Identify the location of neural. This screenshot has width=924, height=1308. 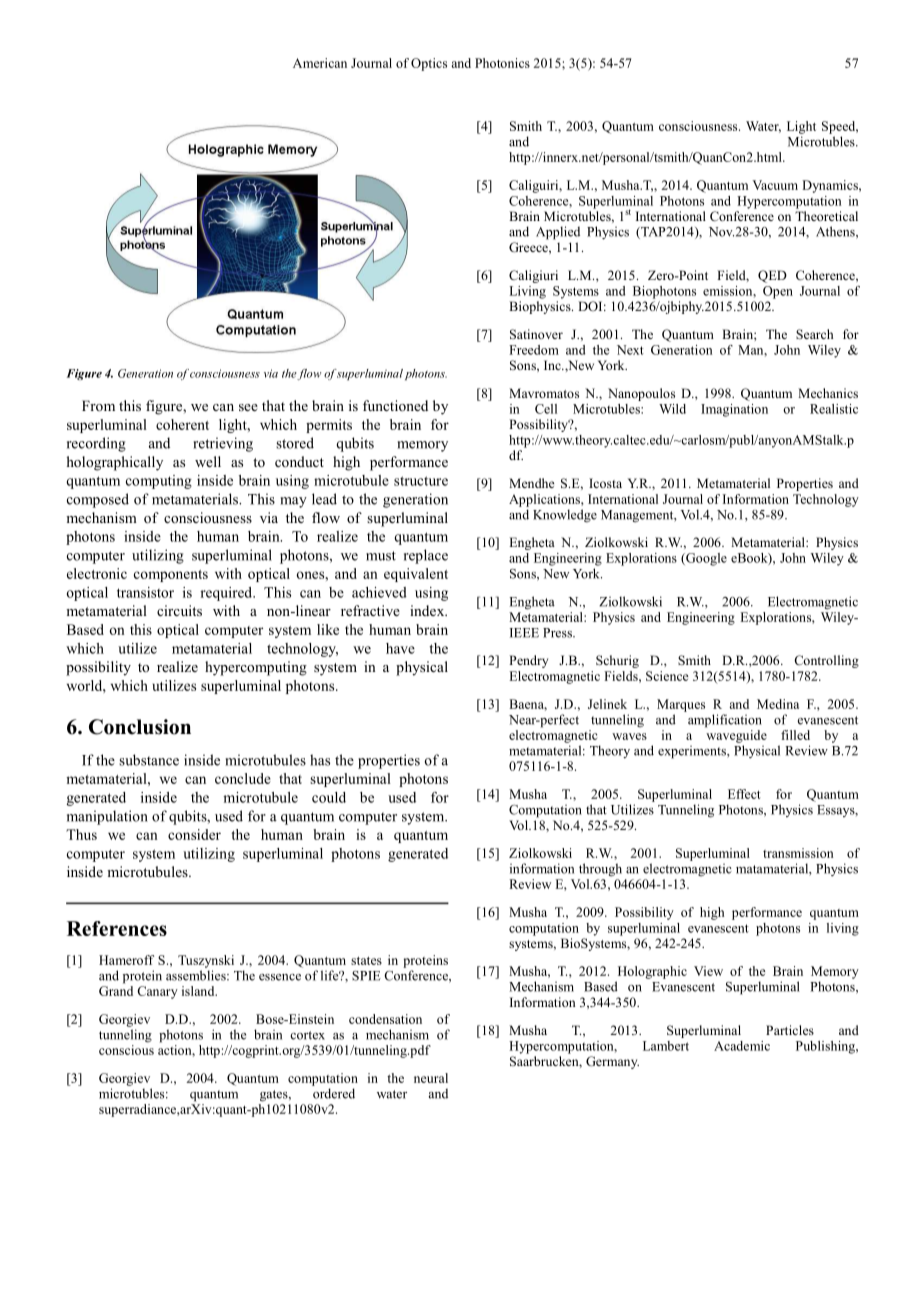
(431, 1078).
